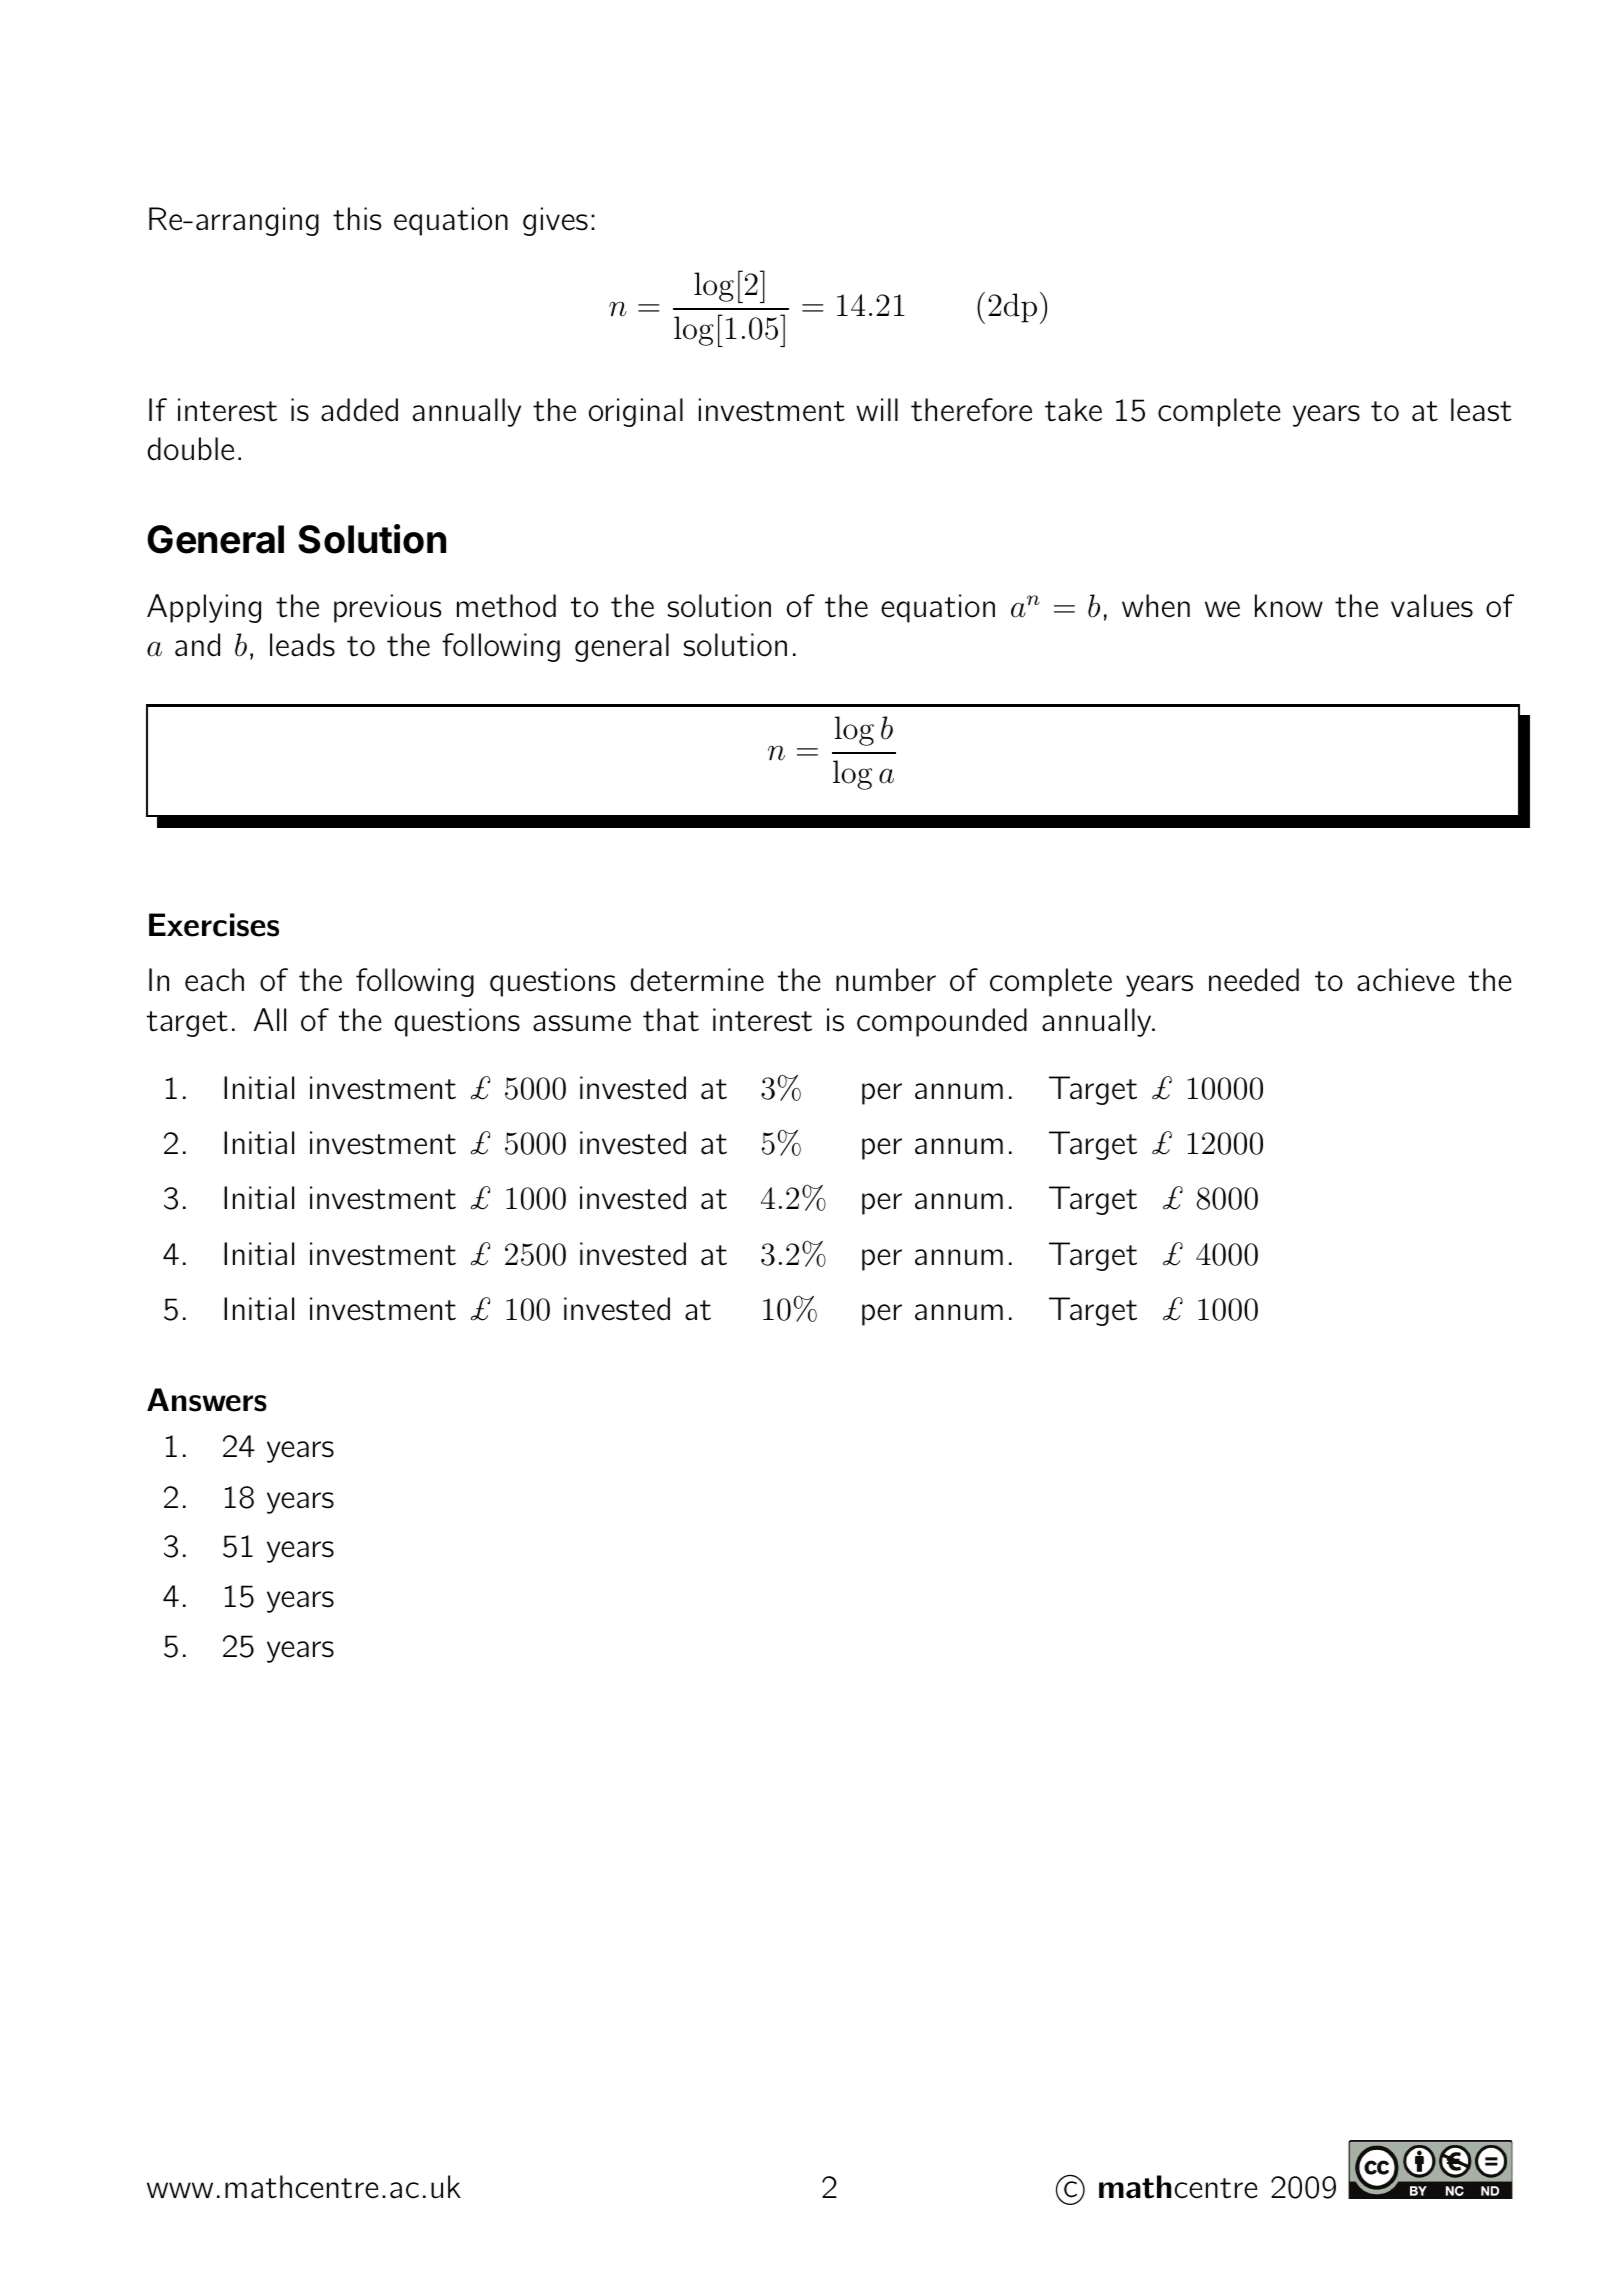  Describe the element at coordinates (1481, 410) in the screenshot. I see `least` at that location.
